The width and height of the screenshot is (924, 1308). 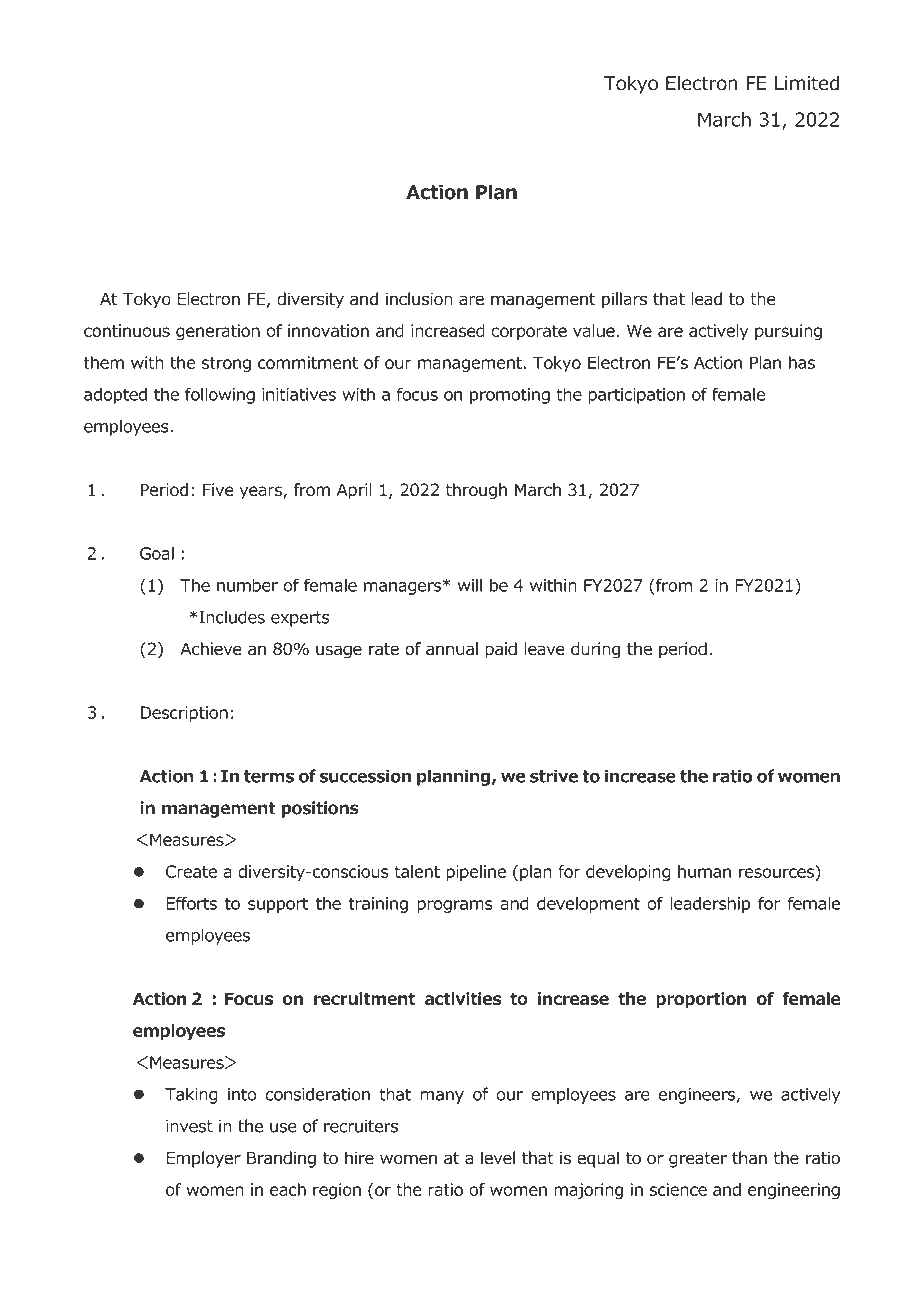 What do you see at coordinates (498, 1158) in the screenshot?
I see `level` at bounding box center [498, 1158].
